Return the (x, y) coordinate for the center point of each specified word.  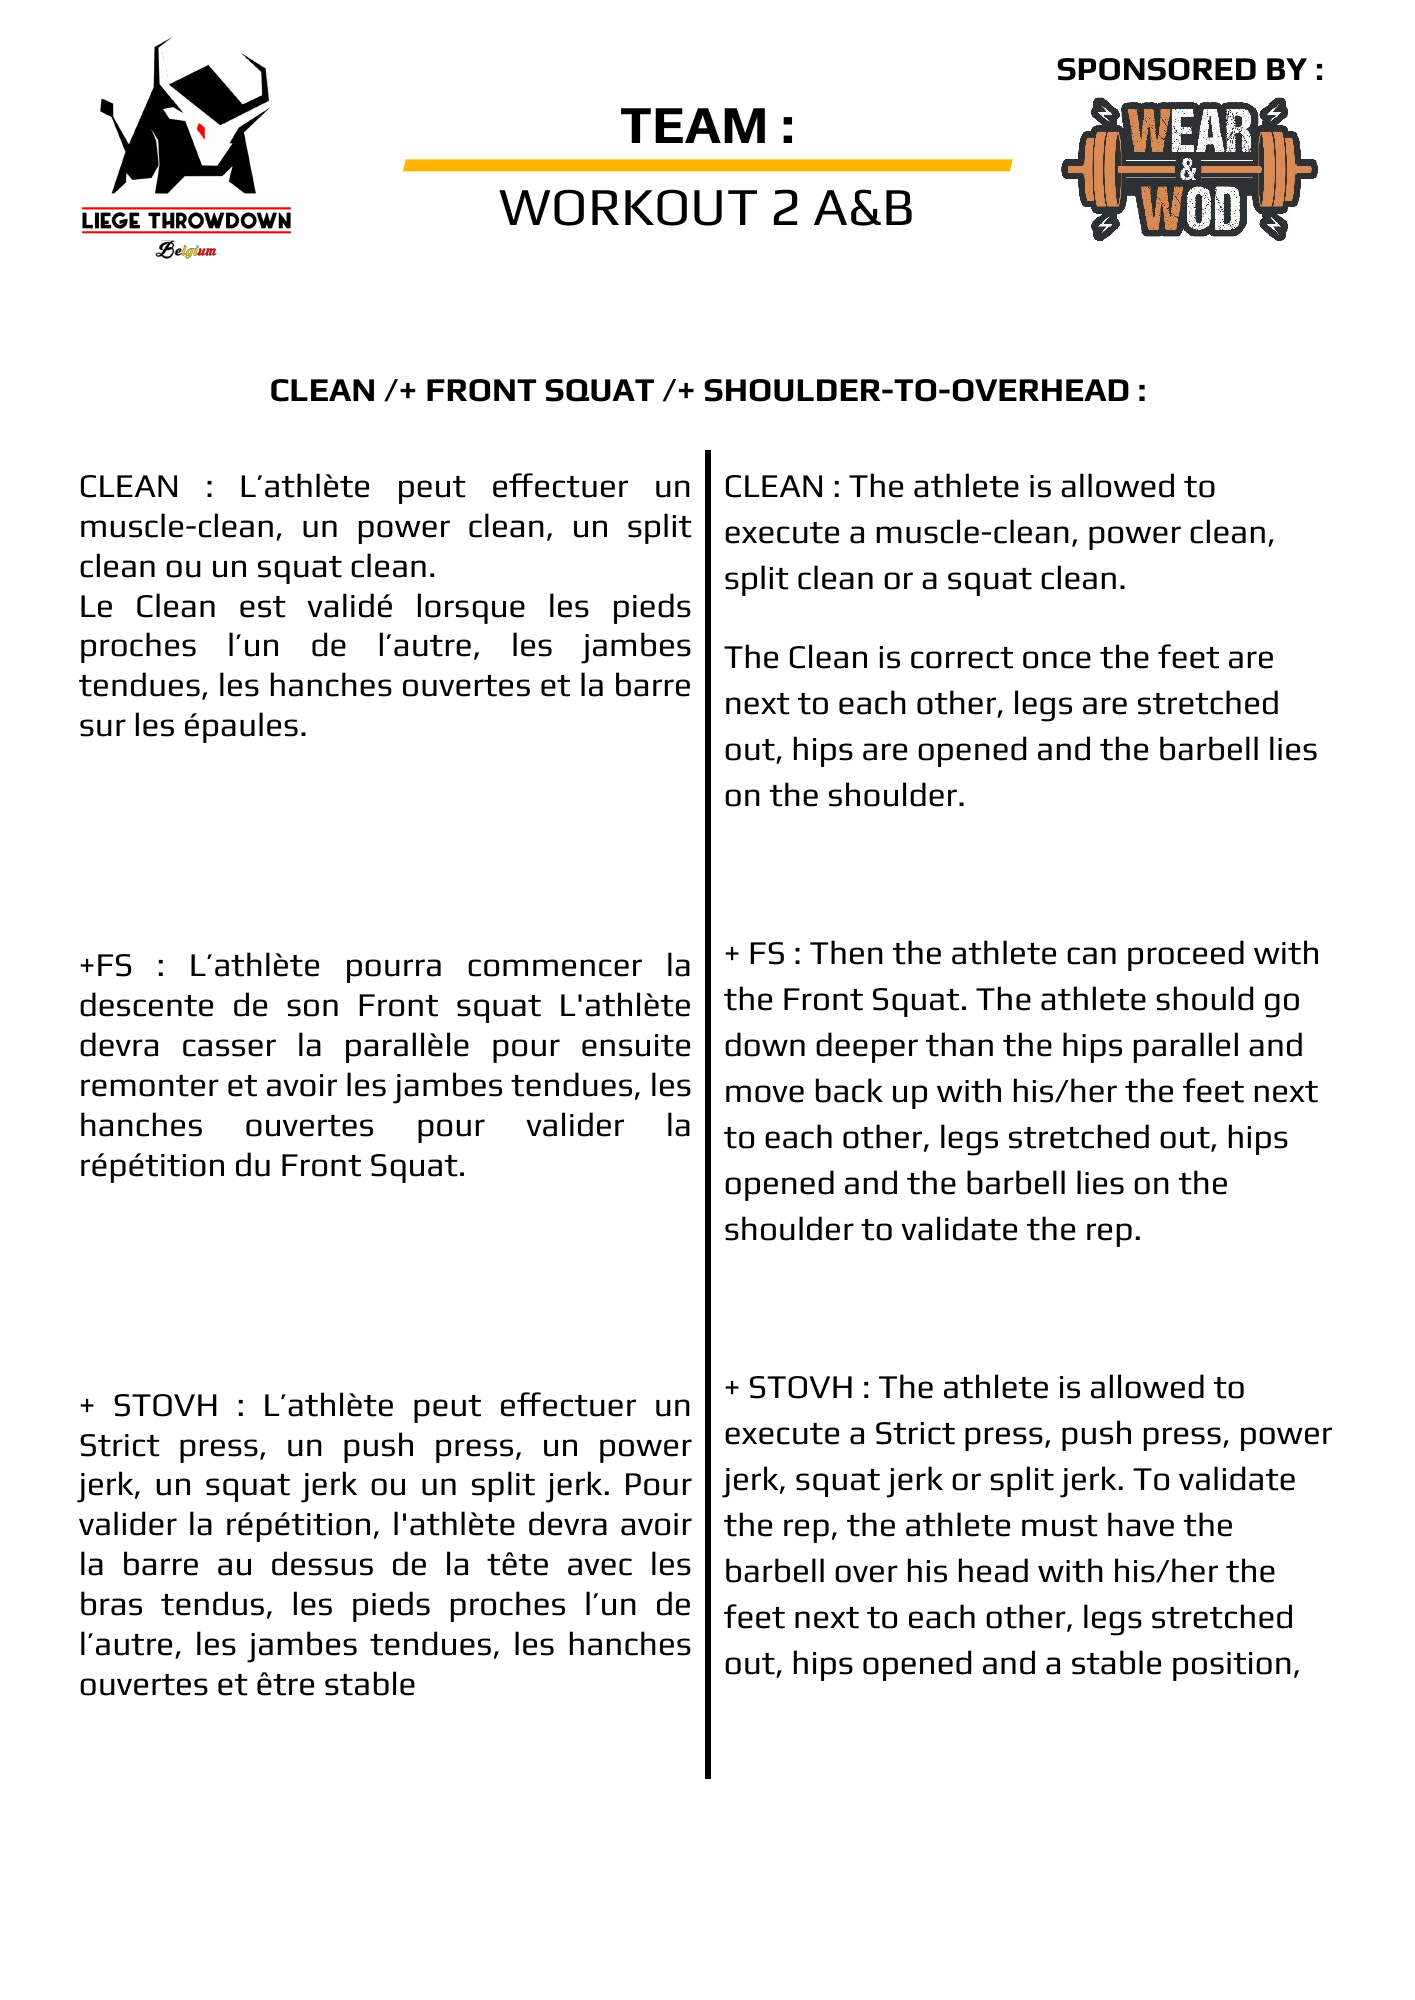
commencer (555, 968)
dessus (322, 1563)
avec (600, 1567)
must (1060, 1526)
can (1091, 956)
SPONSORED (1156, 69)
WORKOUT (628, 207)
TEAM (693, 125)
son (312, 1008)
